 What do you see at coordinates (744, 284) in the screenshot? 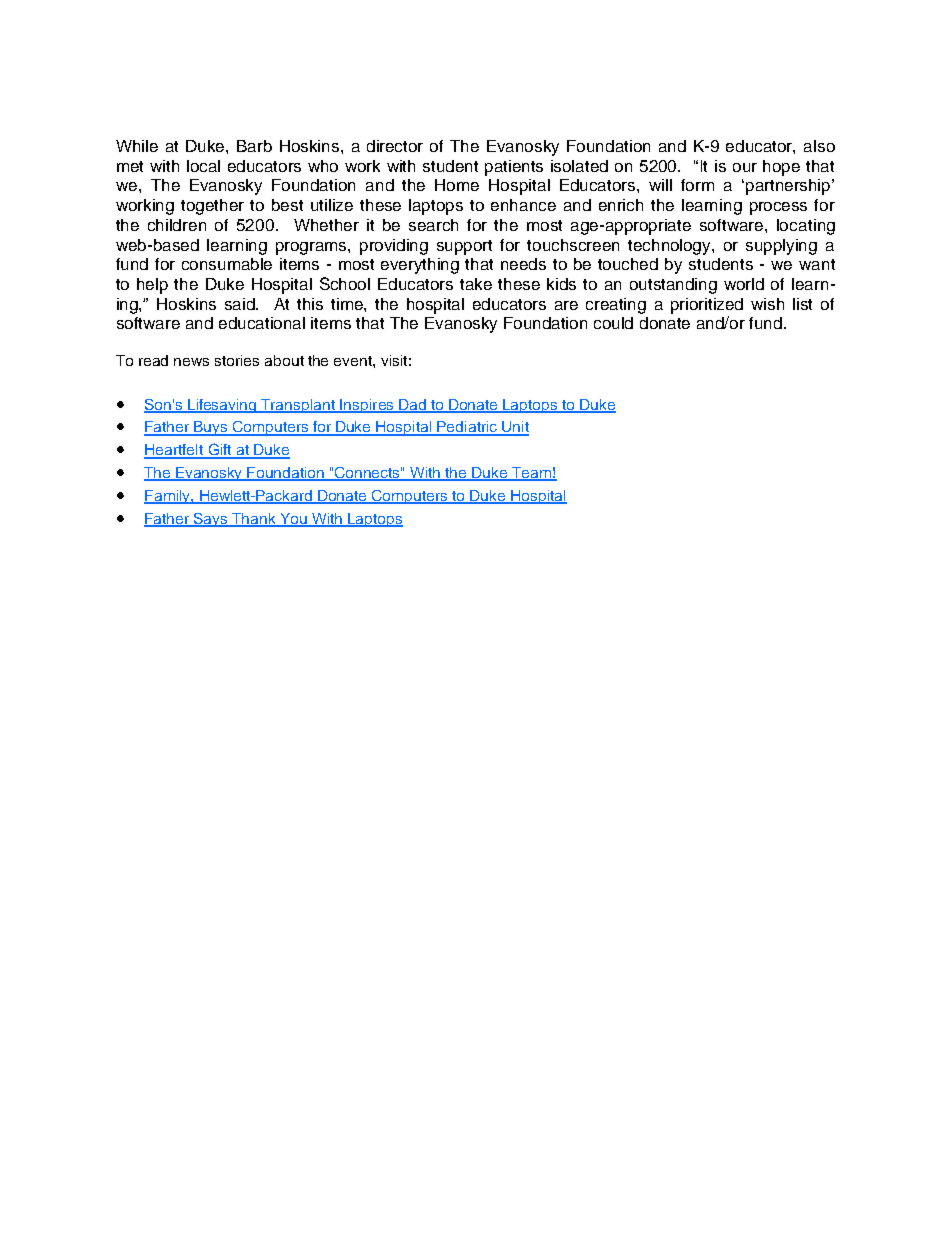
I see `world` at bounding box center [744, 284].
